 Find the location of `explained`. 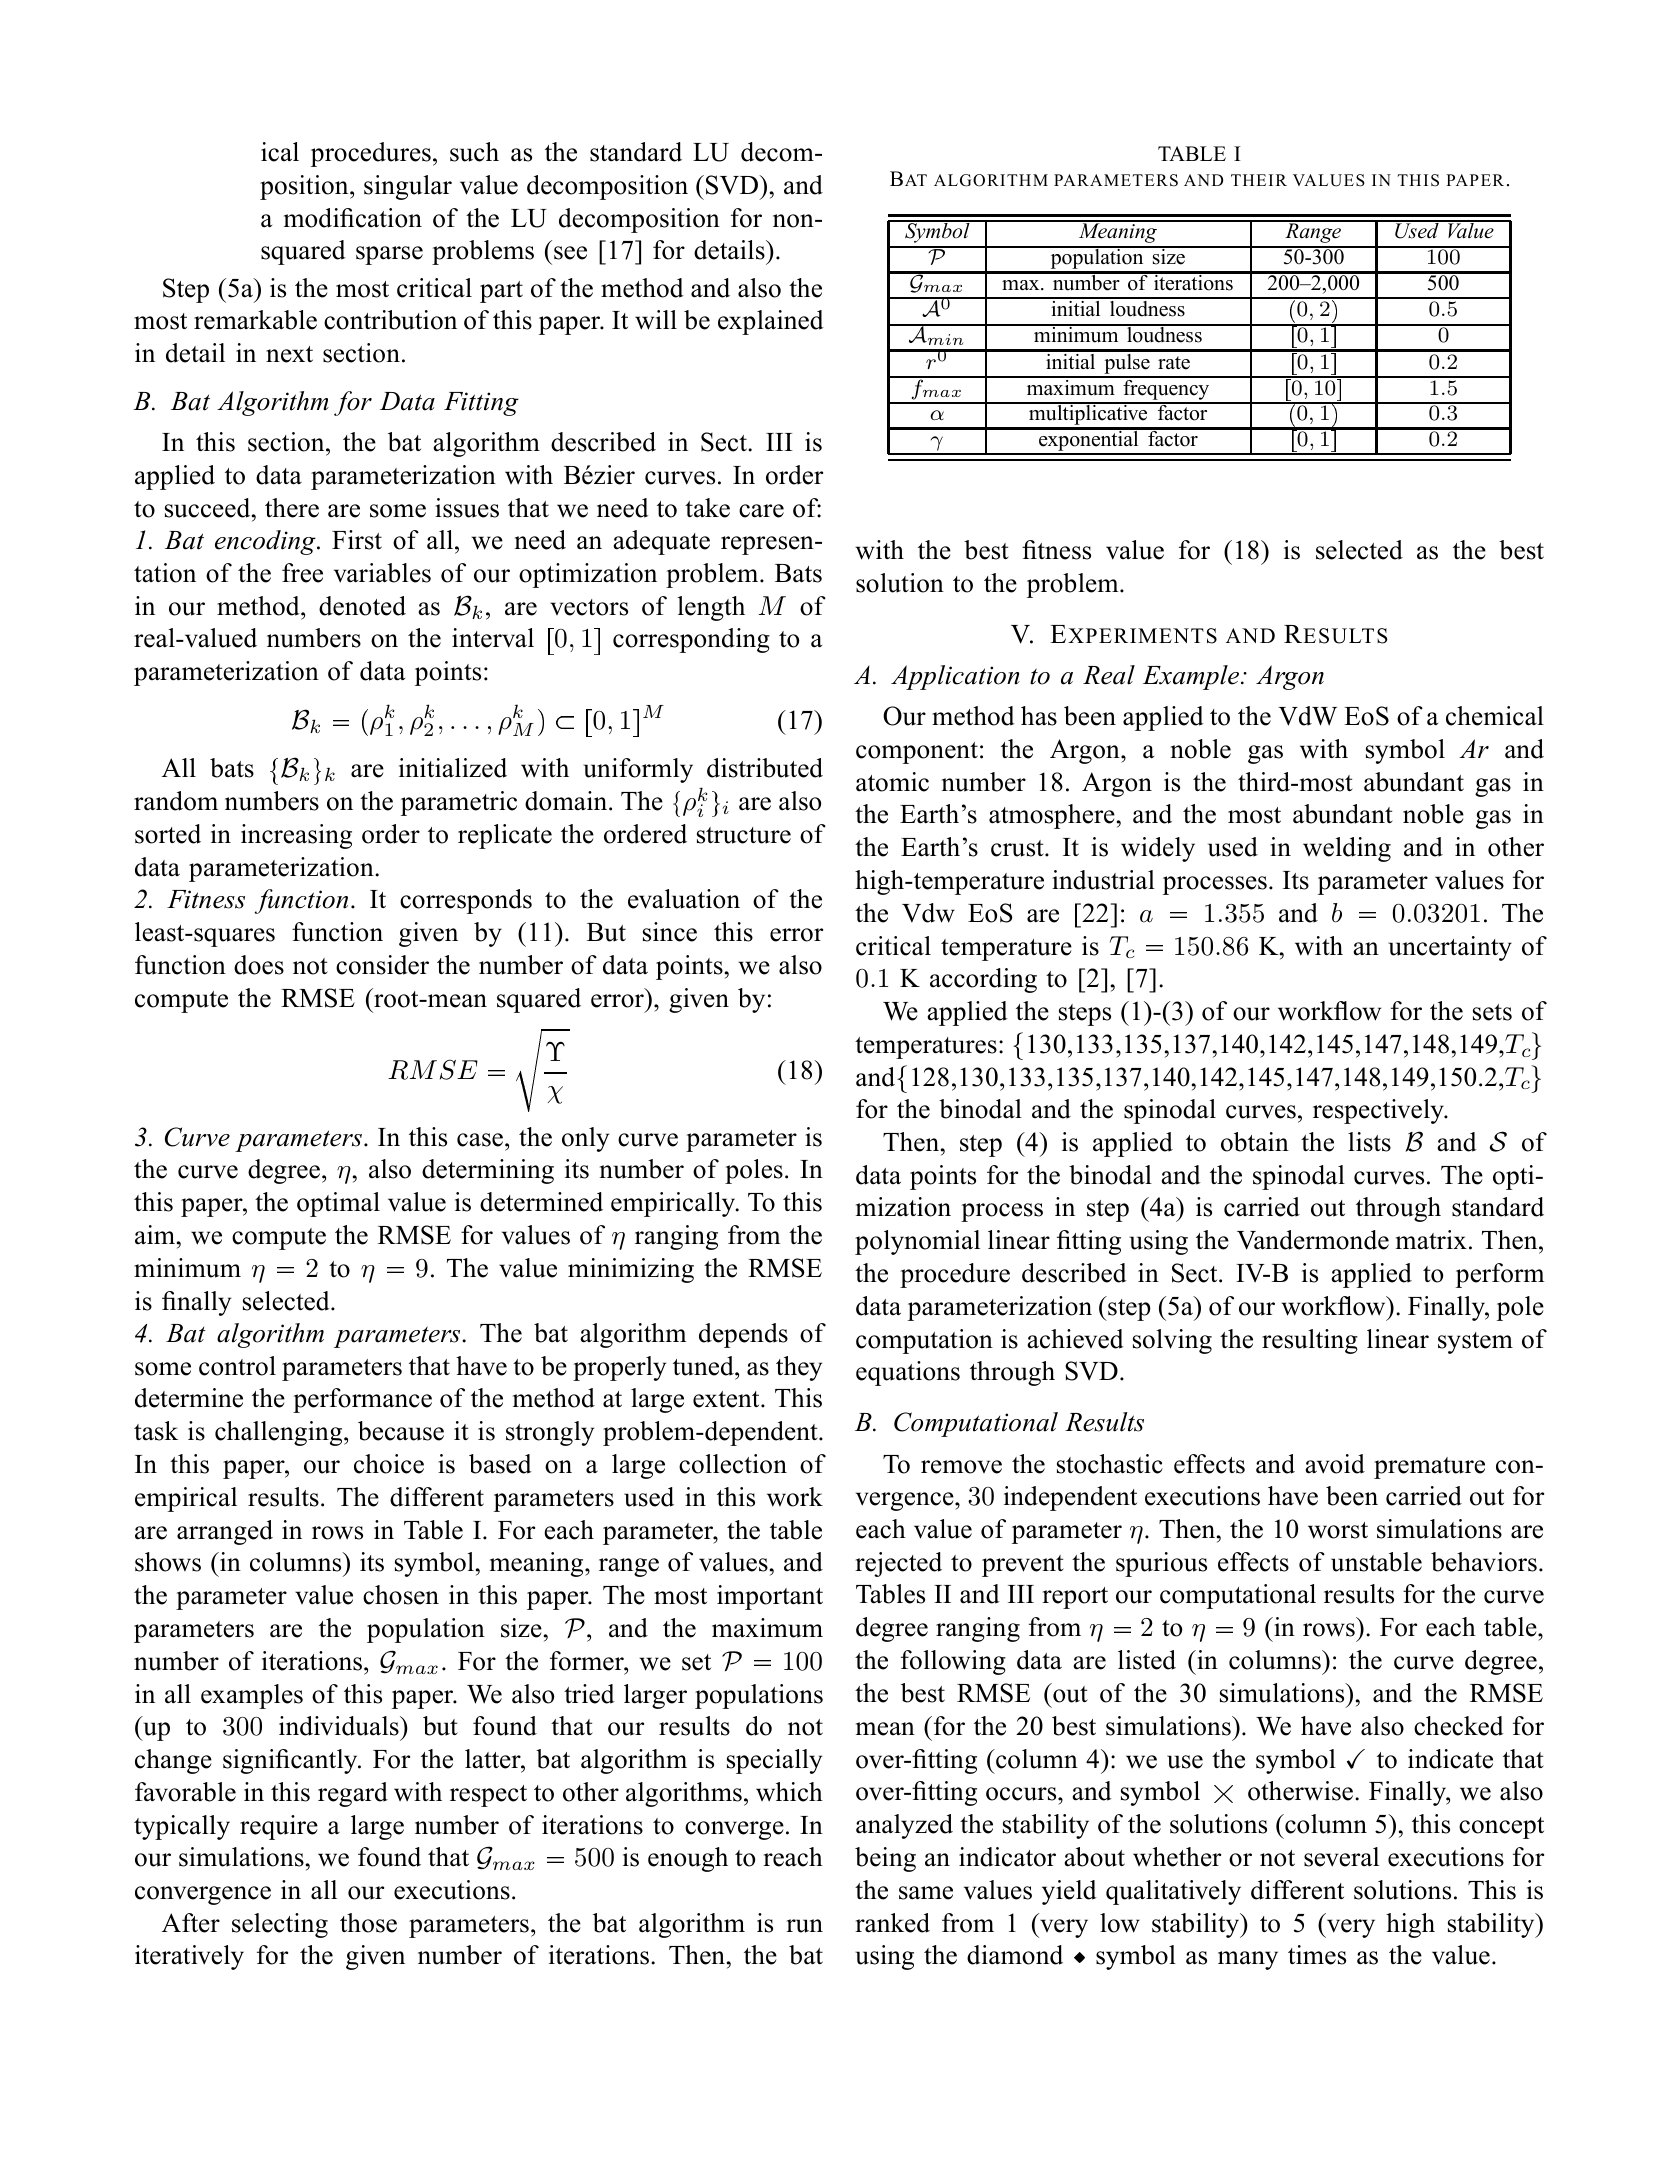

explained is located at coordinates (771, 322).
